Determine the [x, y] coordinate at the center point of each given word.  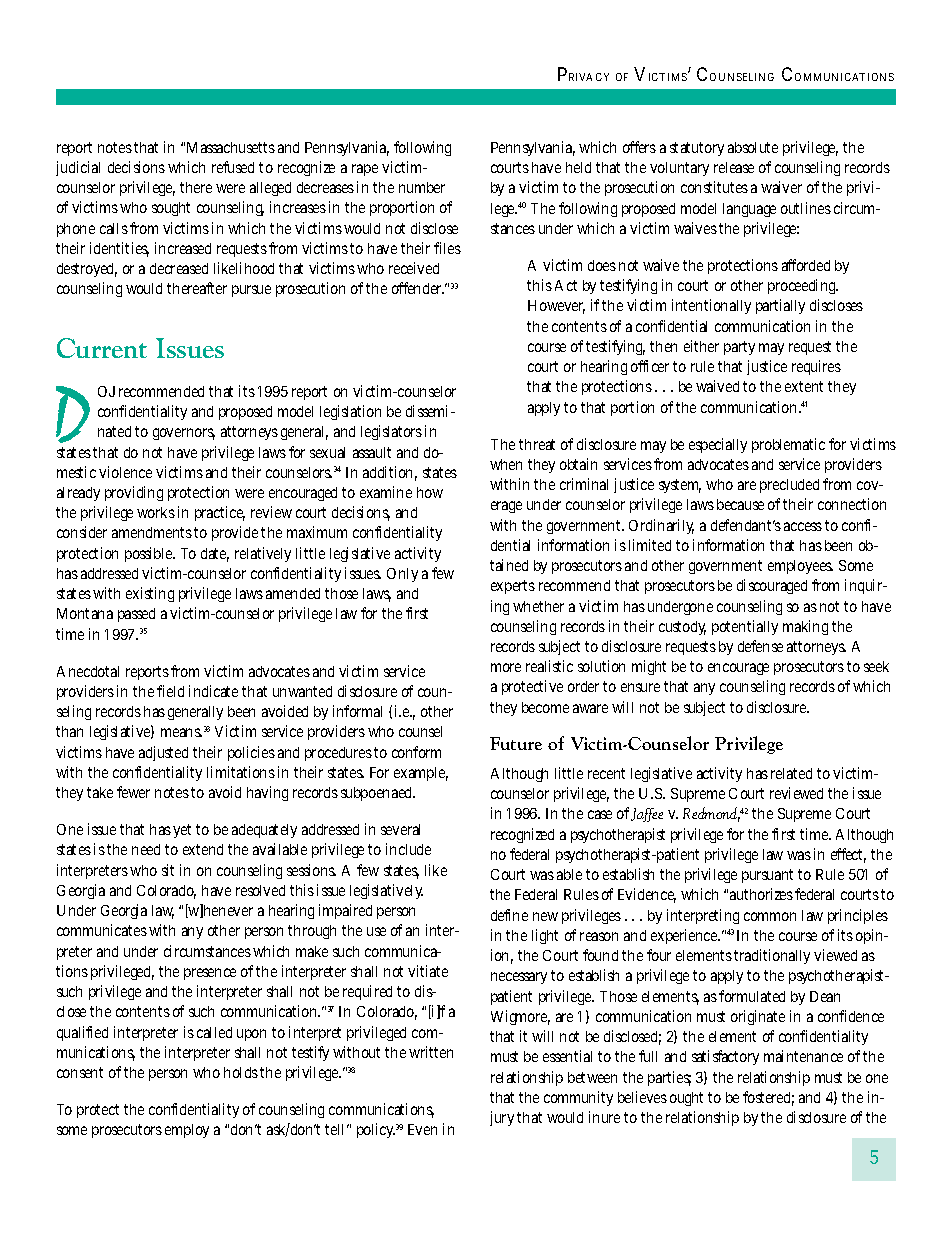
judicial [78, 168]
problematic [788, 445]
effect [848, 855]
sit [168, 870]
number [422, 187]
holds [242, 1072]
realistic [549, 666]
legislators [391, 432]
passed [136, 615]
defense [760, 646]
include [408, 849]
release [734, 167]
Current [102, 348]
